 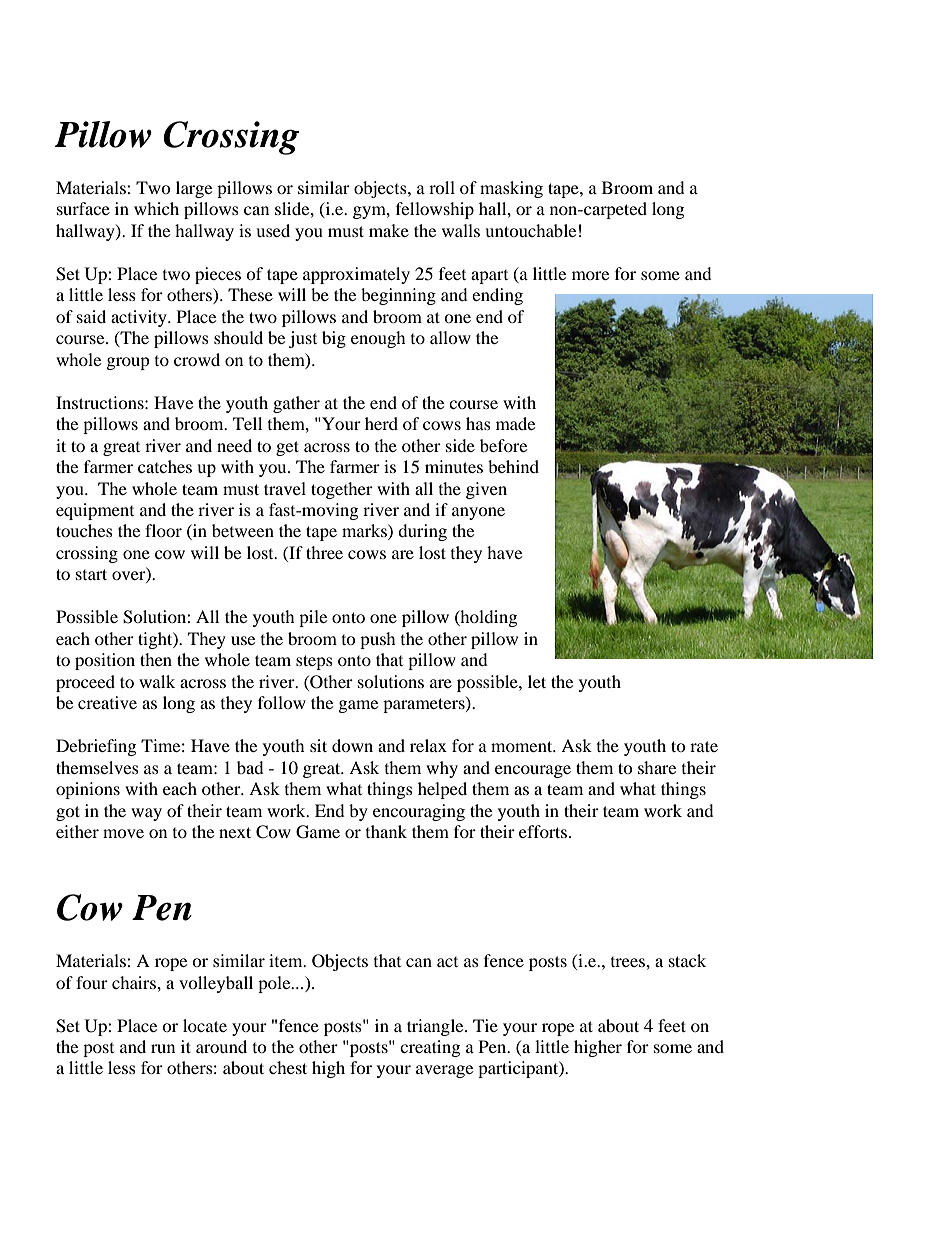 I want to click on trees, so click(x=629, y=962).
